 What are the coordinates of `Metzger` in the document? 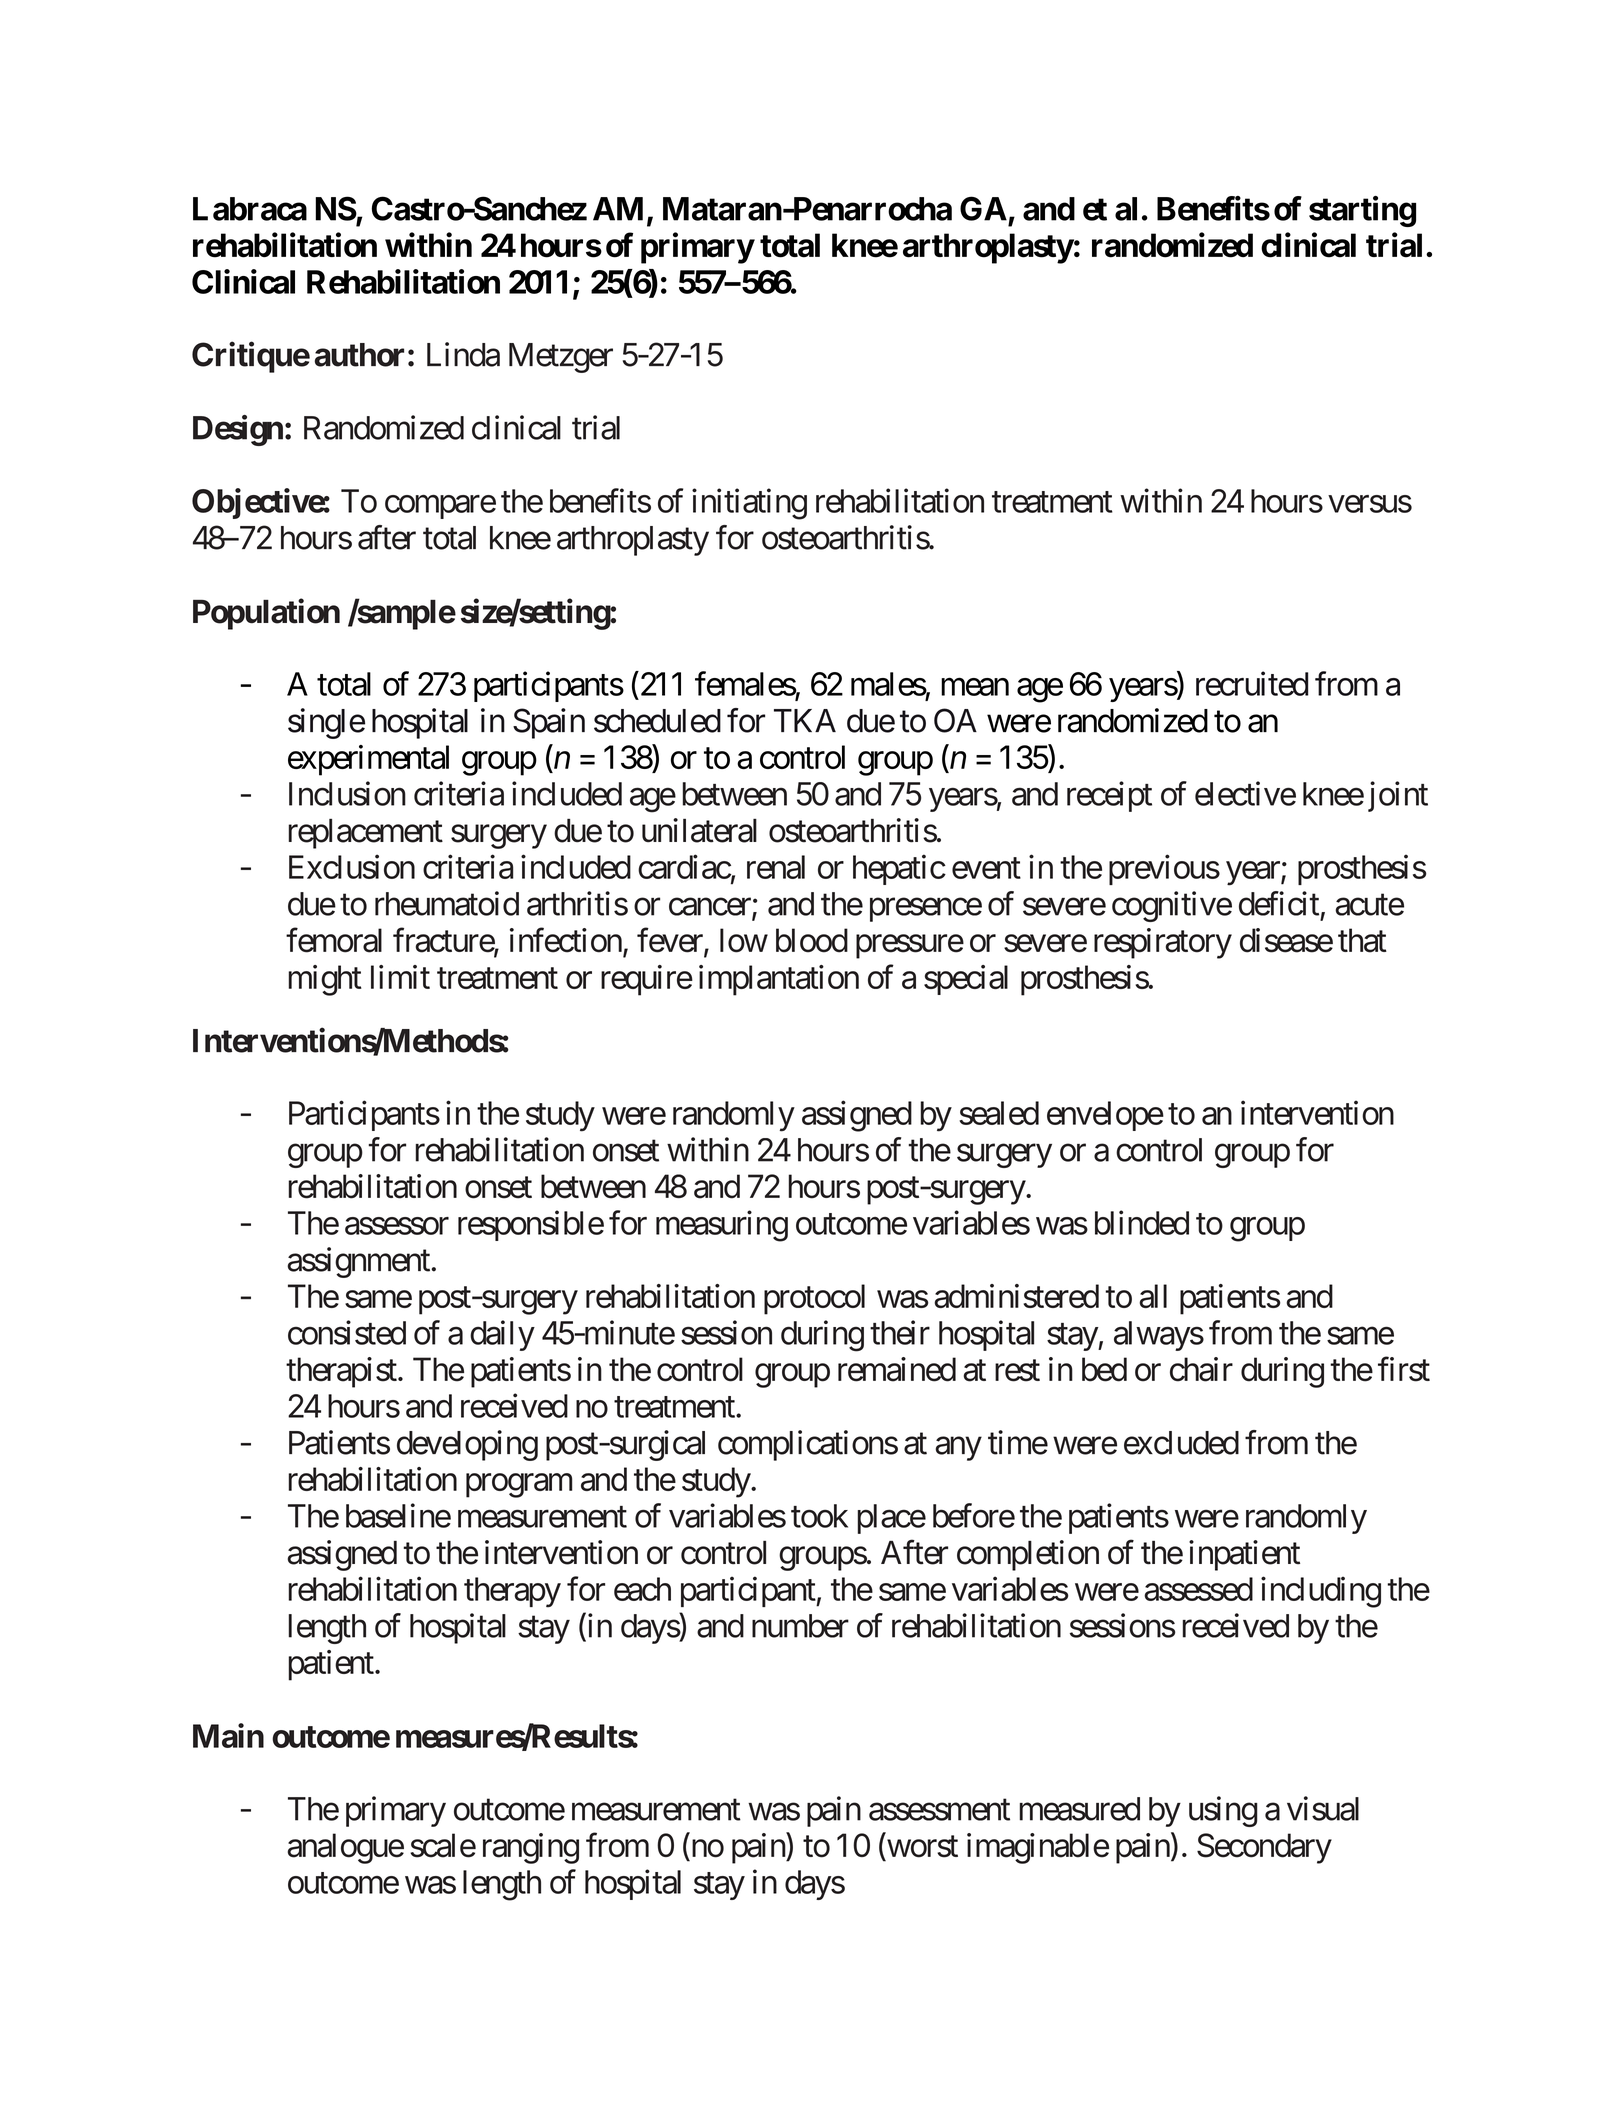 It's located at (561, 358).
